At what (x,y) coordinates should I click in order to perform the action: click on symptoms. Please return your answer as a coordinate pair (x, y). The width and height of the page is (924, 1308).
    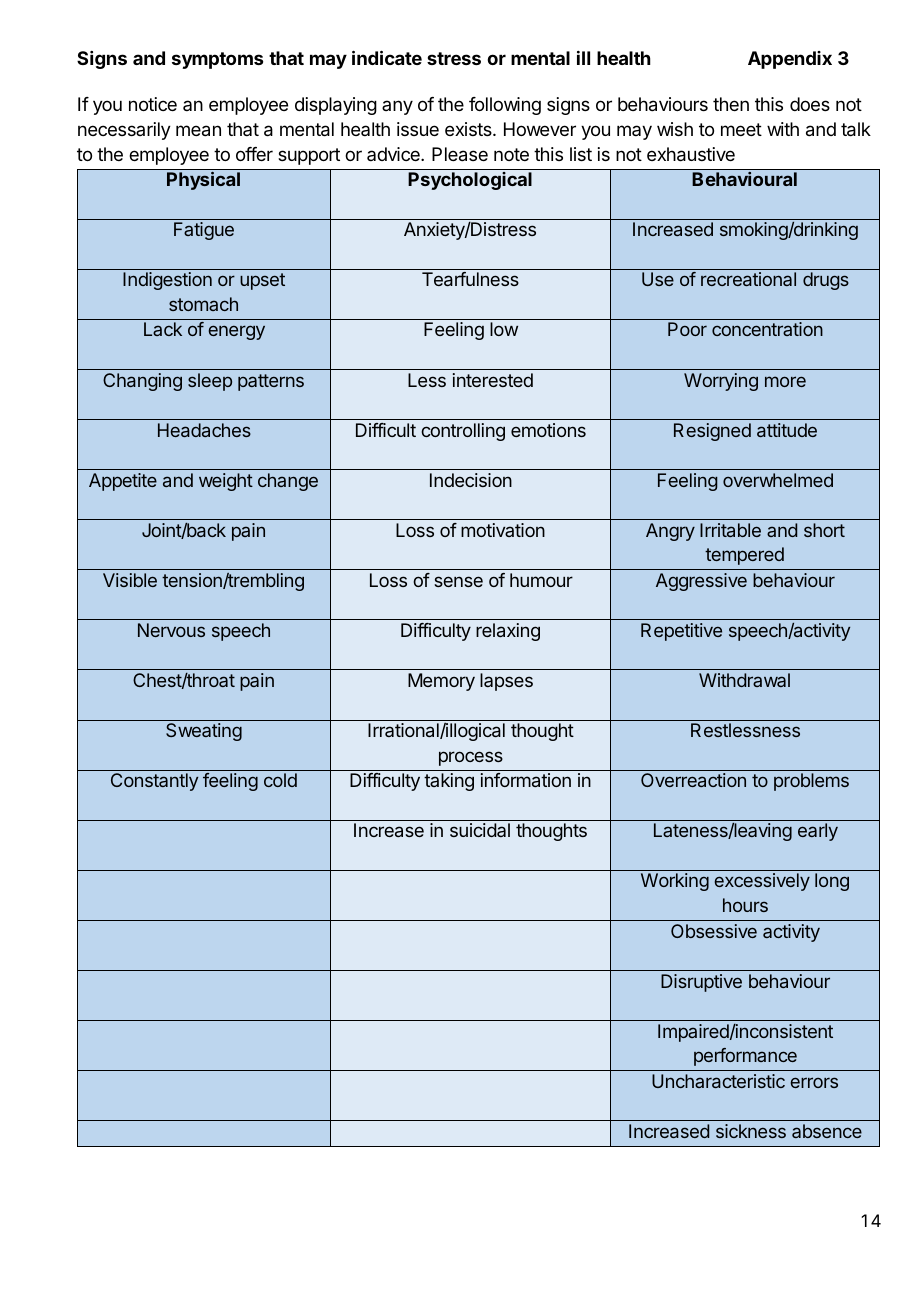
    Looking at the image, I should click on (217, 60).
